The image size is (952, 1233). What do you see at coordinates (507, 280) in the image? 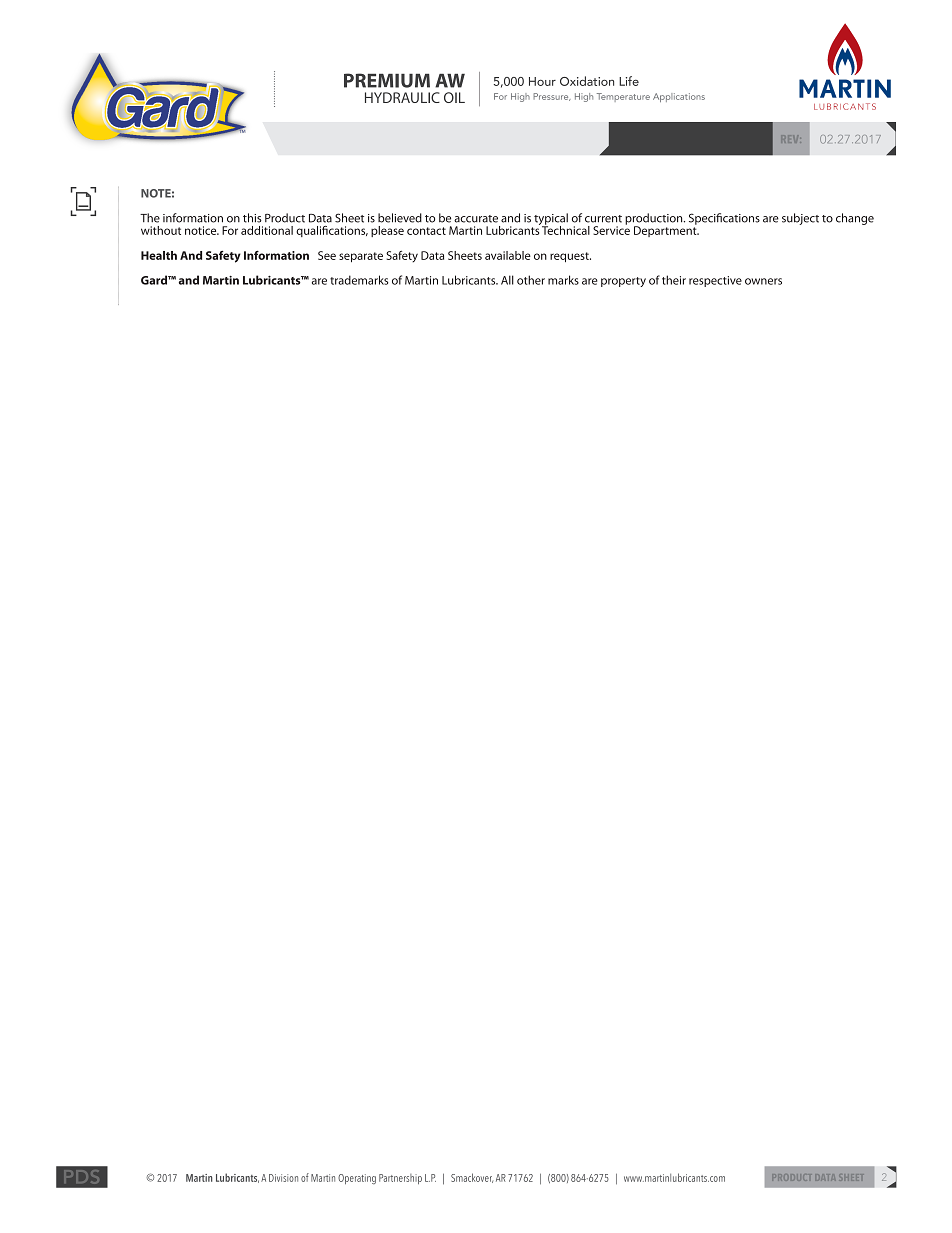
I see `All` at bounding box center [507, 280].
